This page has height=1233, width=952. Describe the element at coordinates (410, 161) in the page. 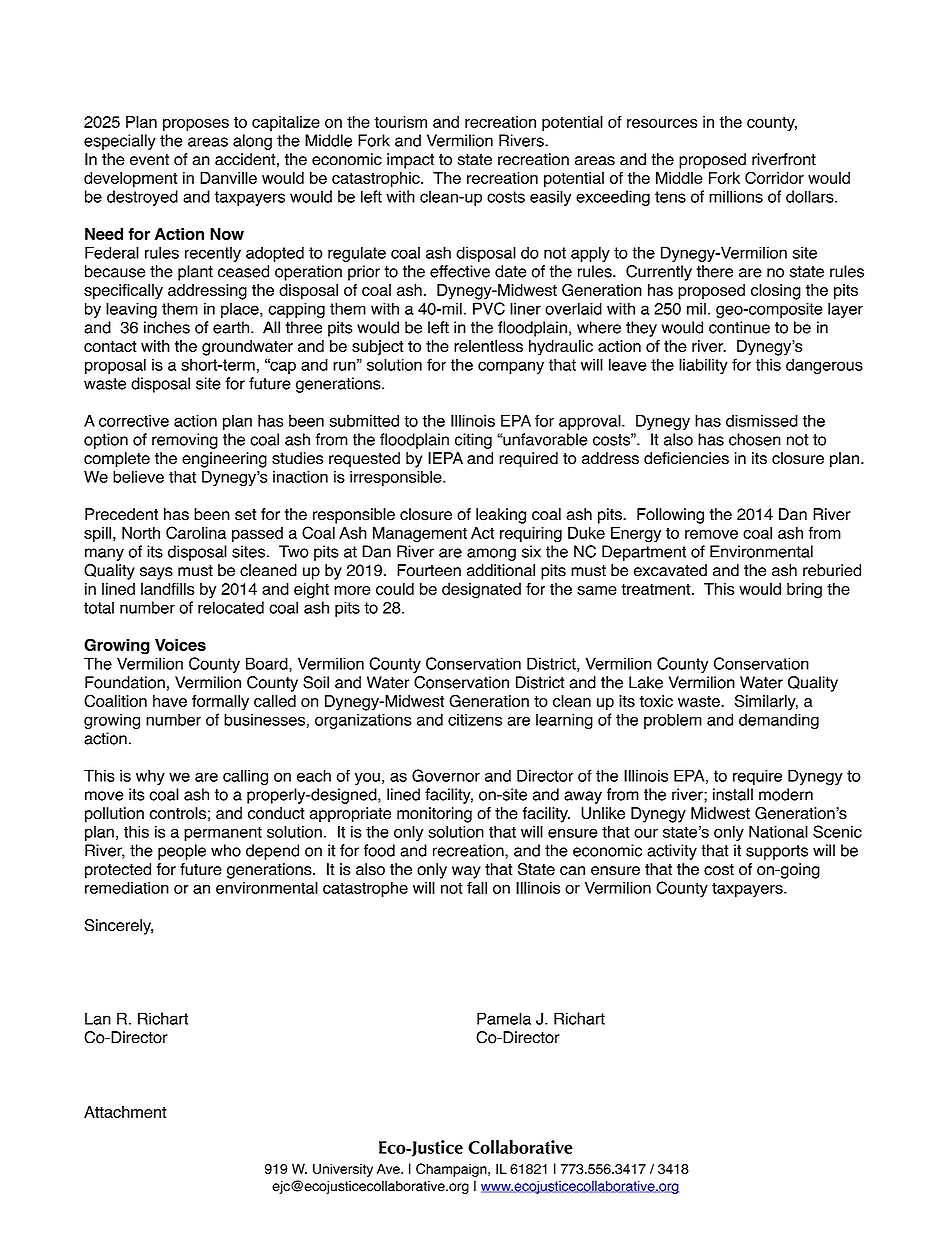

I see `impact` at that location.
